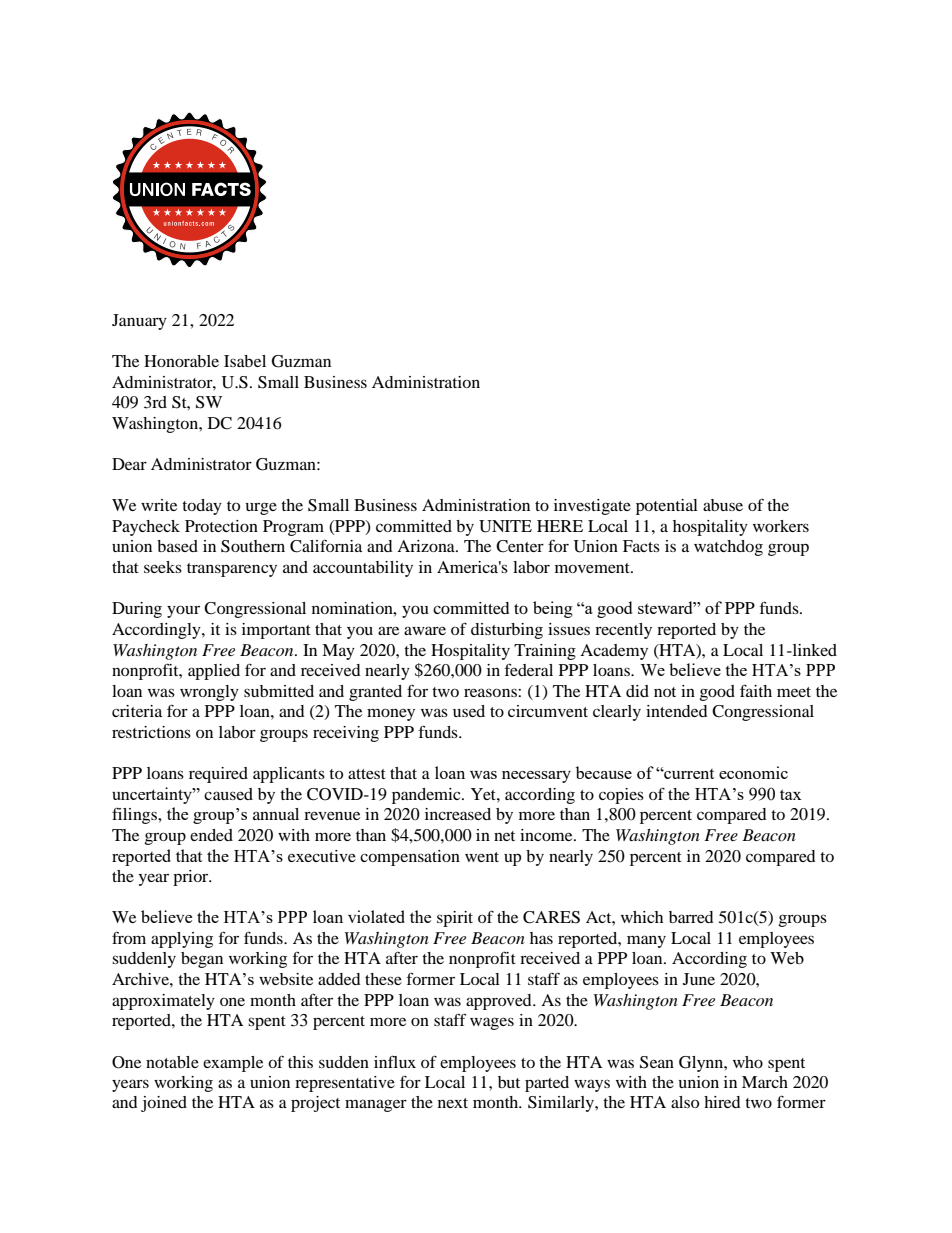 The image size is (952, 1233). I want to click on abuse, so click(723, 505).
